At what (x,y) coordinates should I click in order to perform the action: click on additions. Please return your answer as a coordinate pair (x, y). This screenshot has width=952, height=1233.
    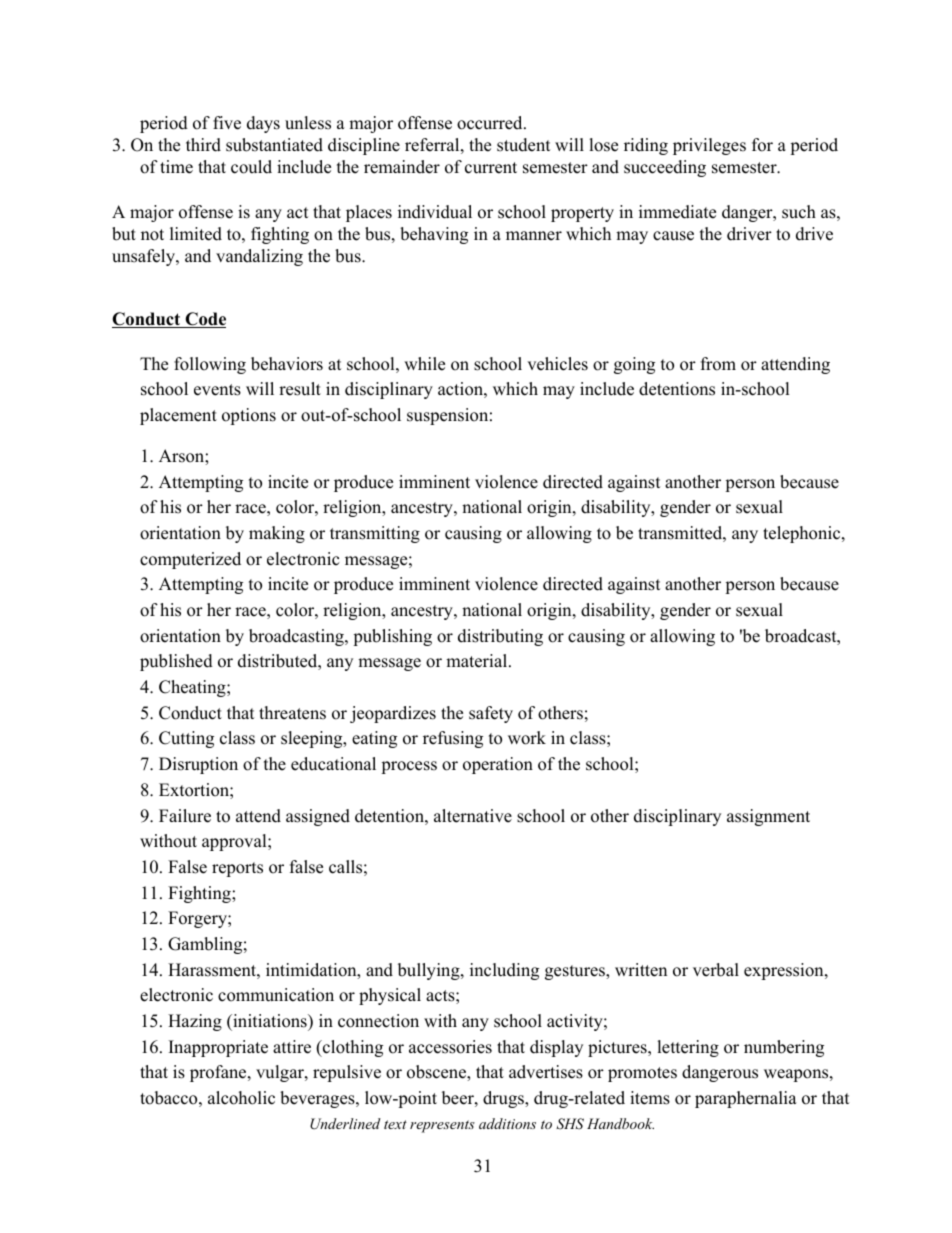
    Looking at the image, I should click on (507, 1123).
